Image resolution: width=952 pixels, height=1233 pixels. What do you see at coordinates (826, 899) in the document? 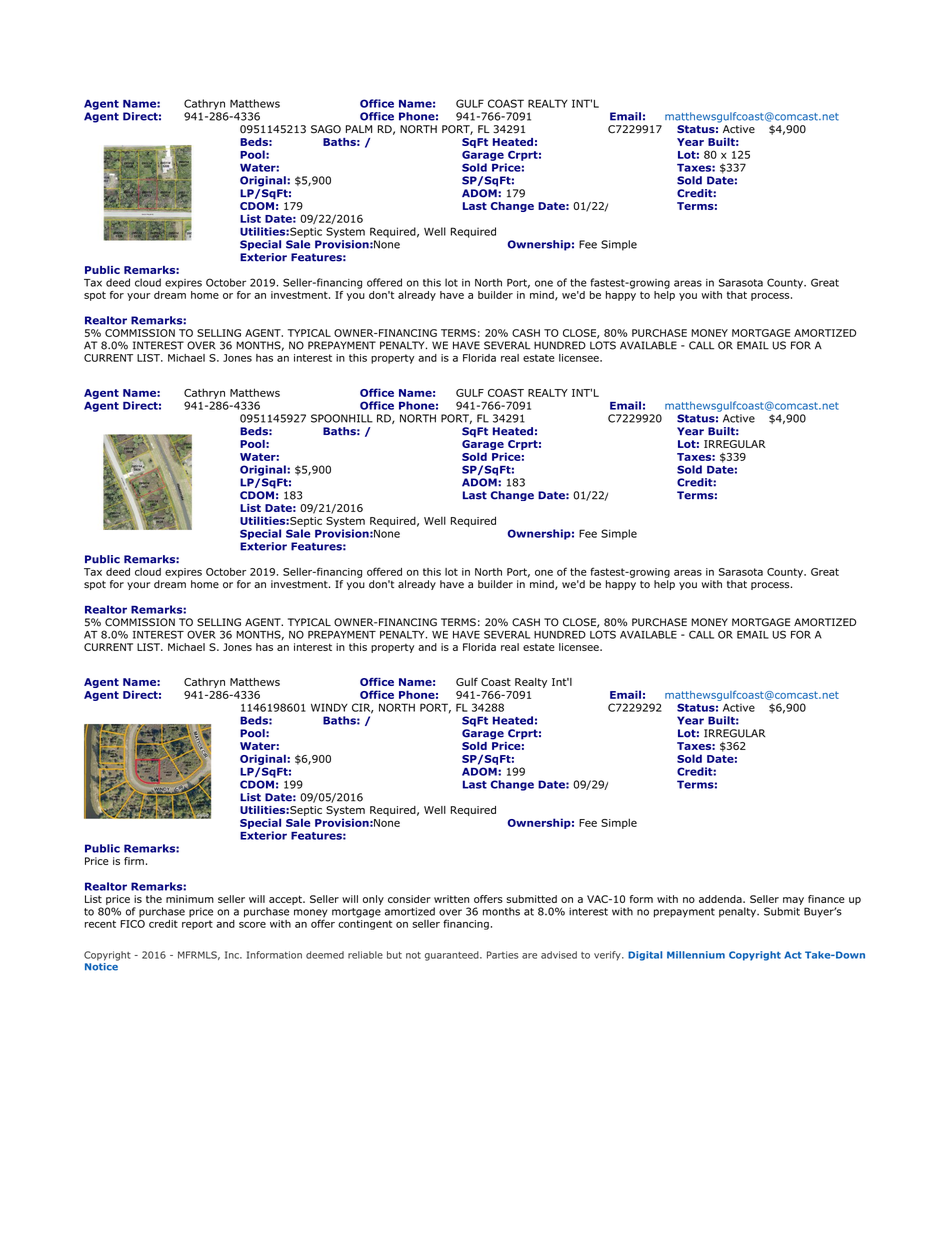
I see `finance` at bounding box center [826, 899].
